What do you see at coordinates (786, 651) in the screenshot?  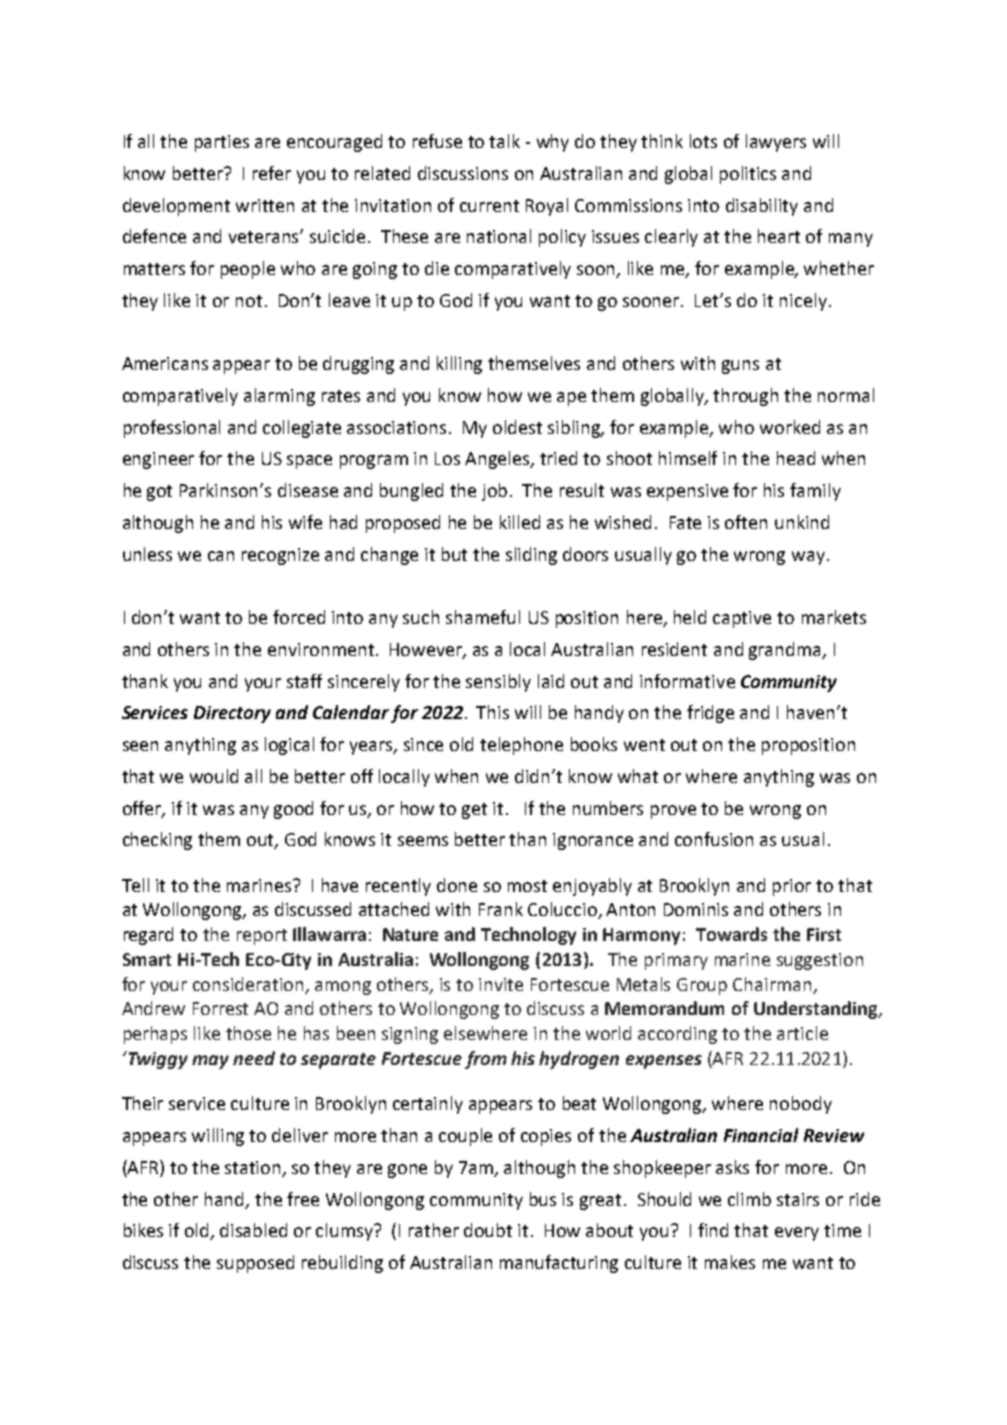 I see `grandma` at bounding box center [786, 651].
